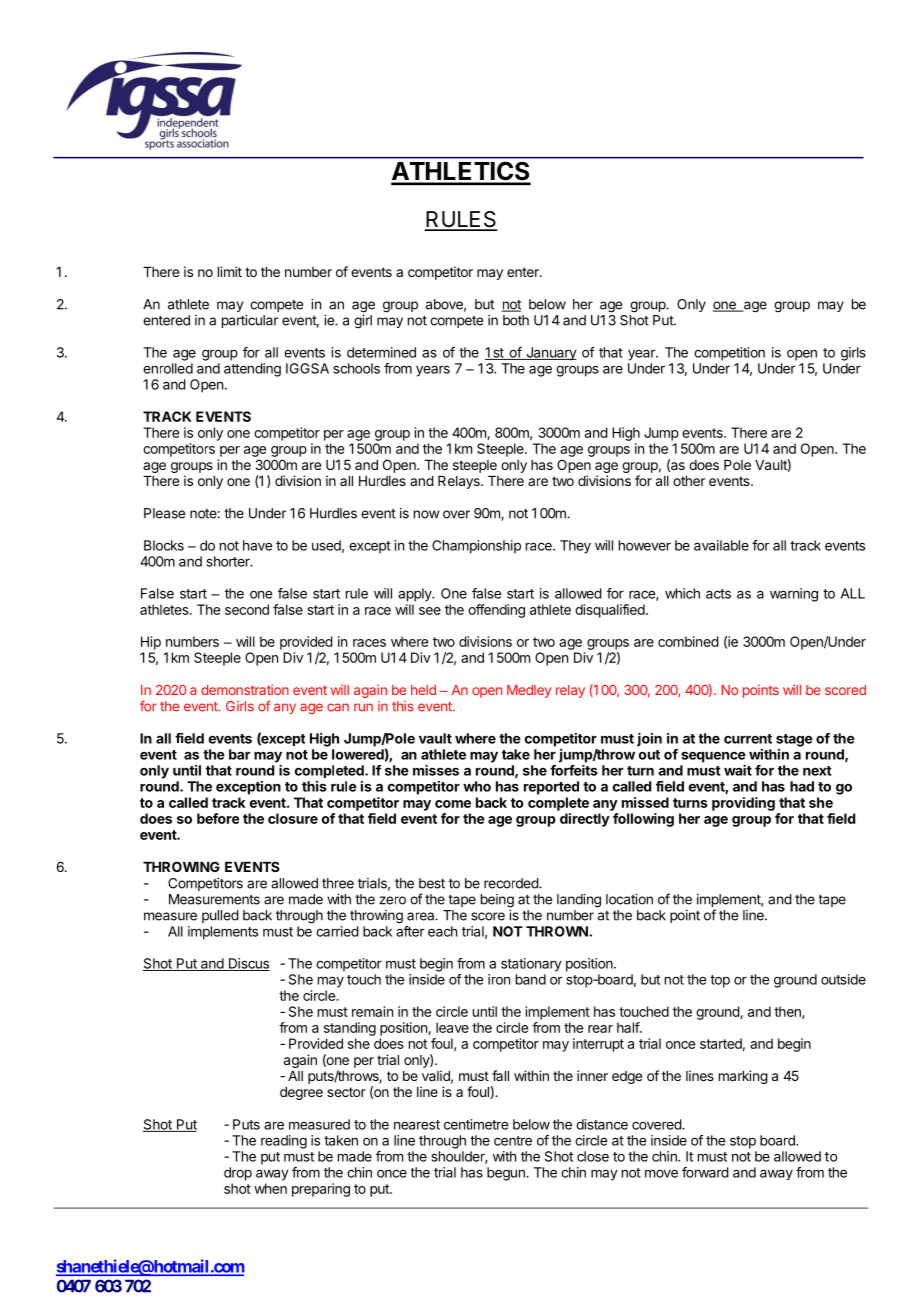 This page has height=1308, width=924. I want to click on both, so click(516, 320).
